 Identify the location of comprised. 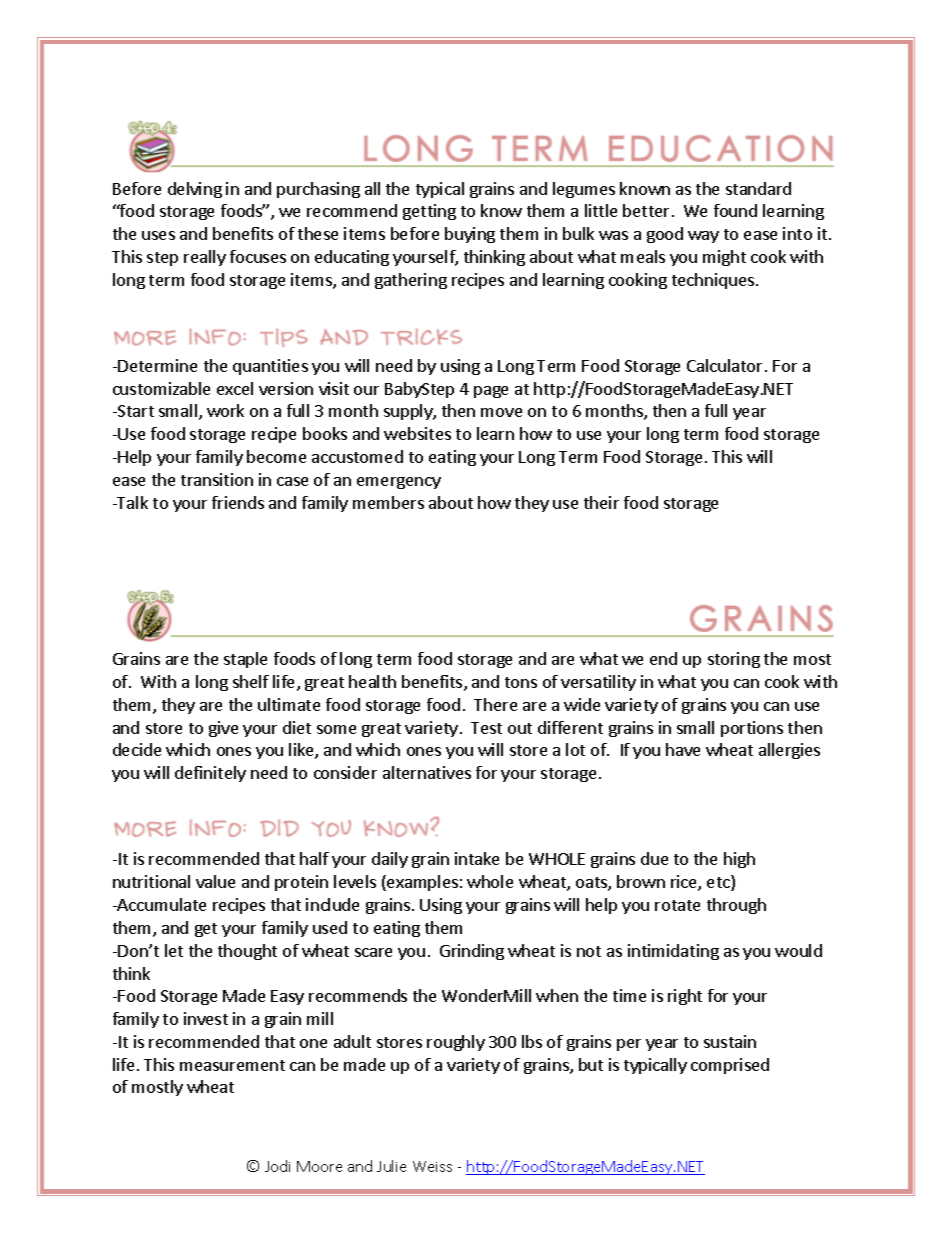
(730, 1066).
